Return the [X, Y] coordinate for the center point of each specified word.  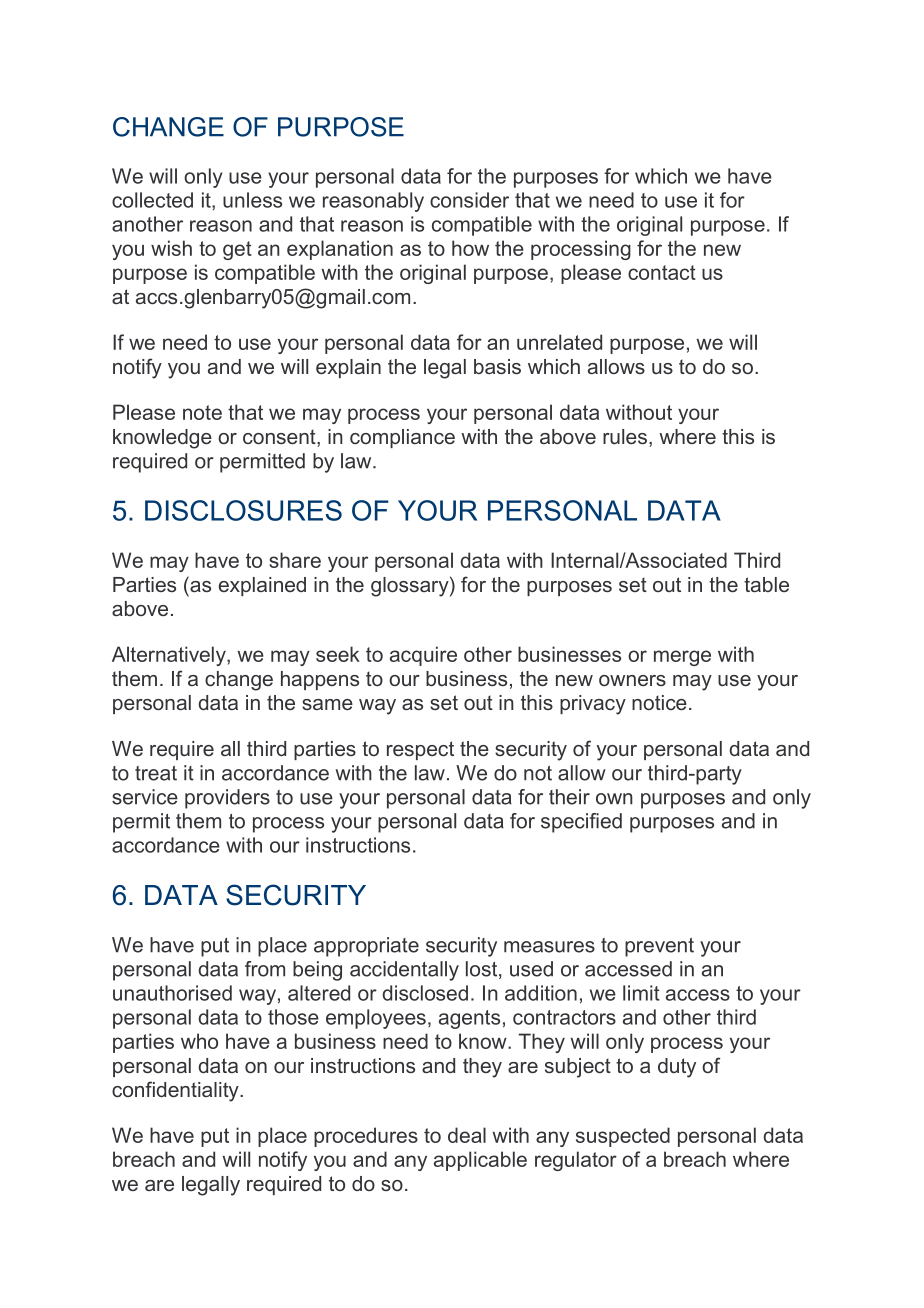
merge [682, 658]
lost [483, 970]
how [470, 248]
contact [662, 272]
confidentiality [176, 1091]
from [265, 969]
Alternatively [170, 656]
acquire [423, 656]
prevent [659, 947]
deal [467, 1135]
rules [625, 436]
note [202, 412]
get [237, 250]
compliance [402, 438]
